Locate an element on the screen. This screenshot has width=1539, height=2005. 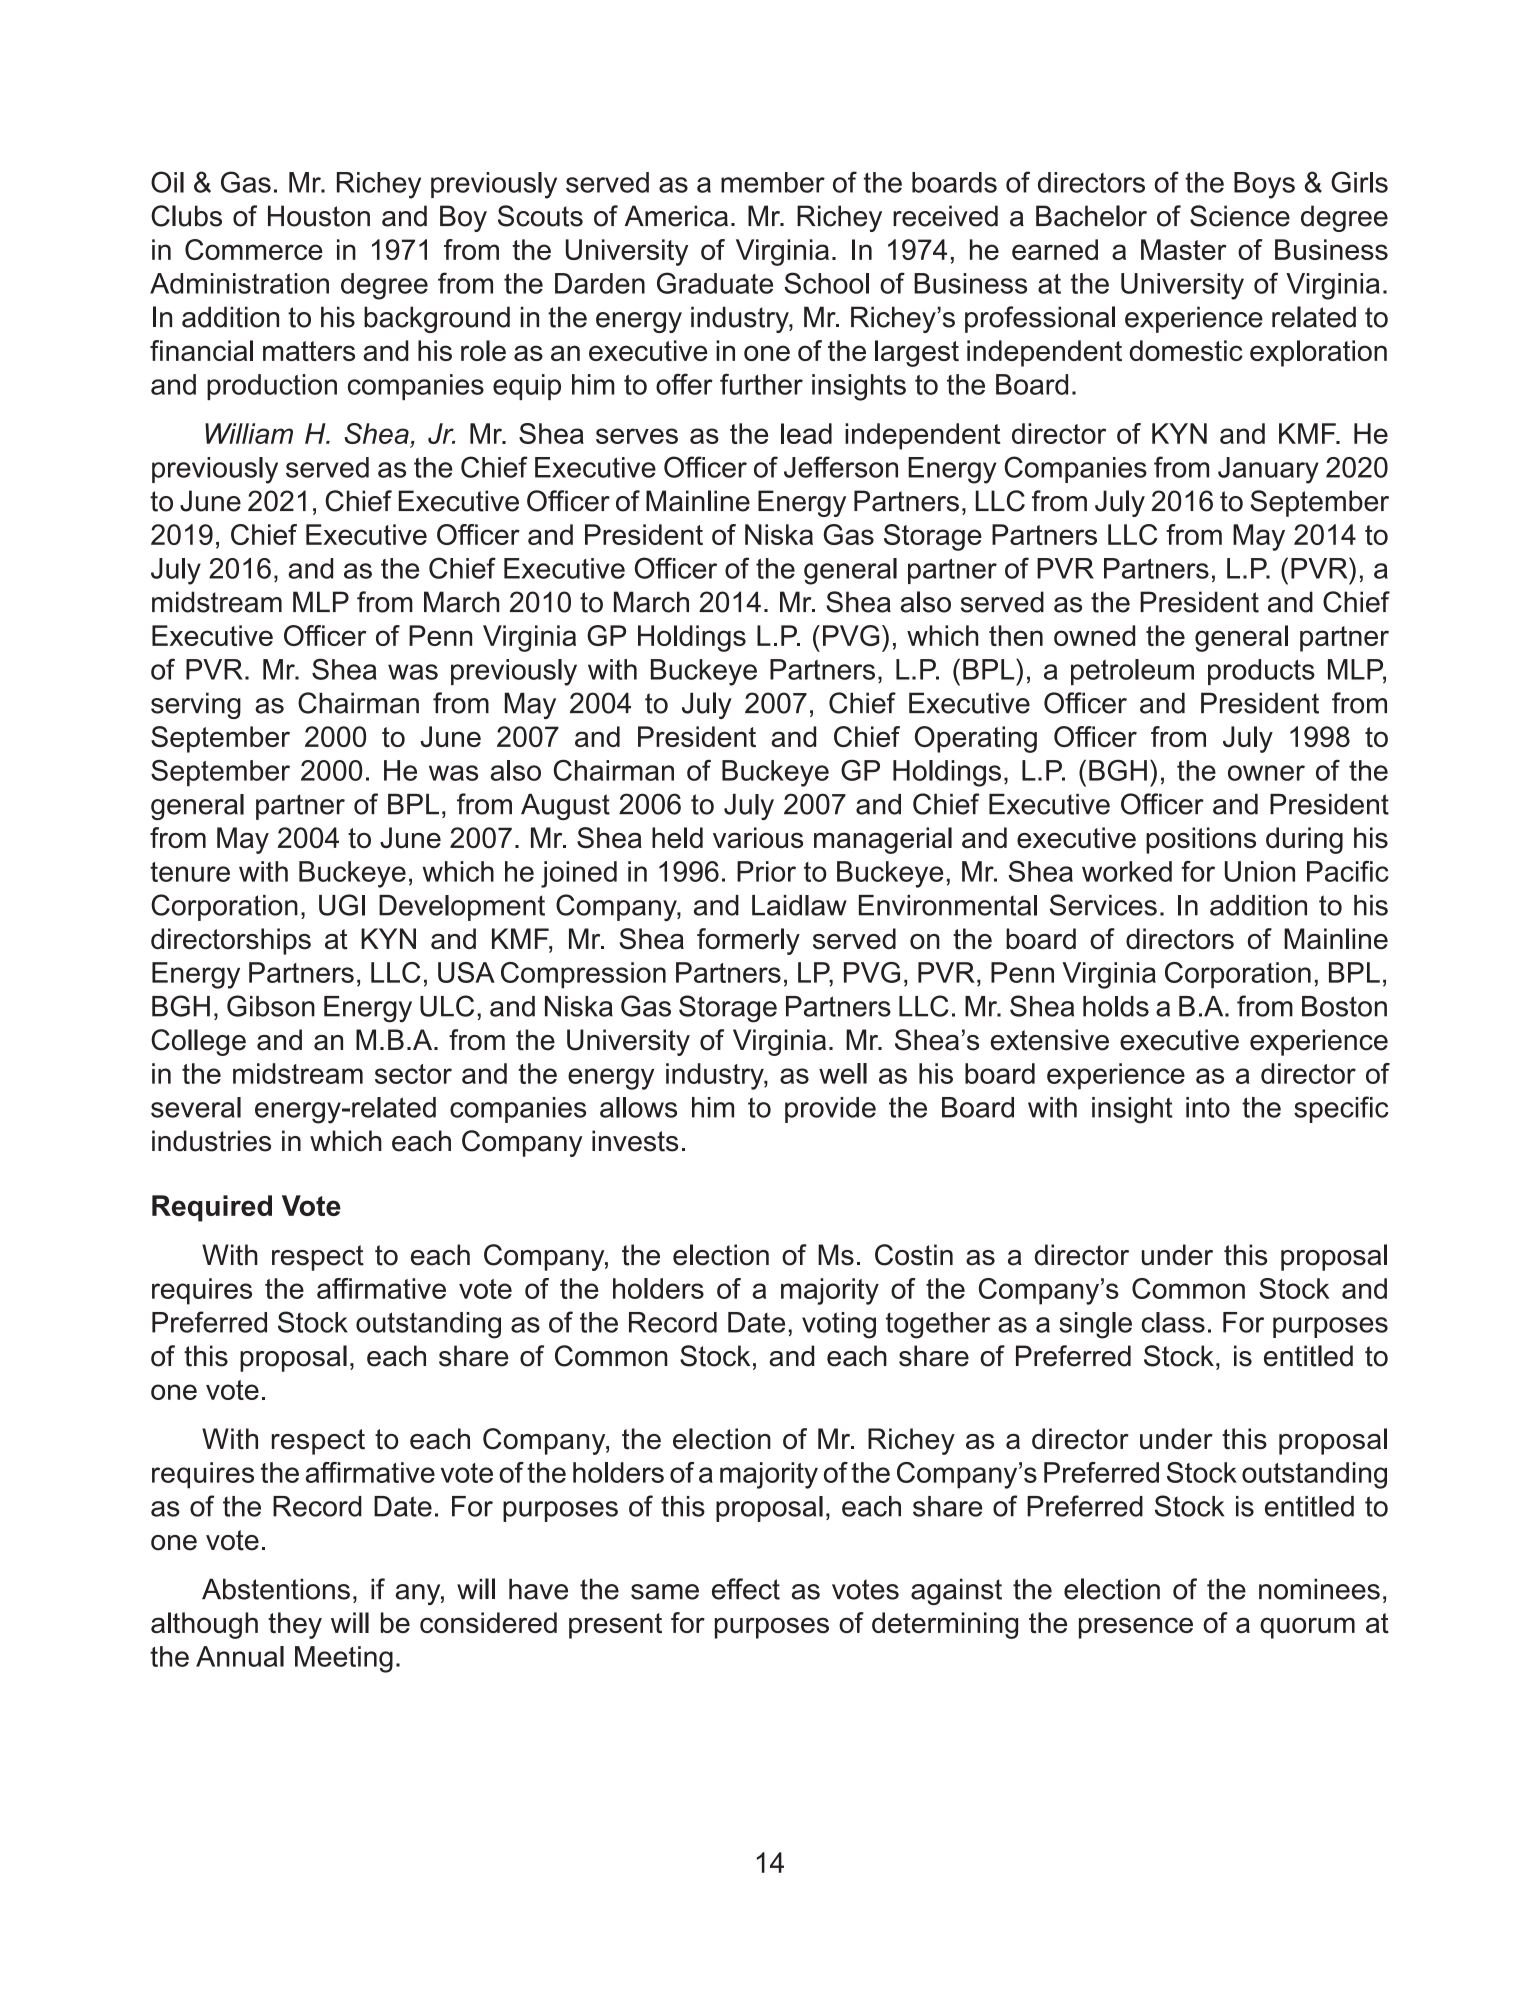
Science is located at coordinates (1240, 216).
